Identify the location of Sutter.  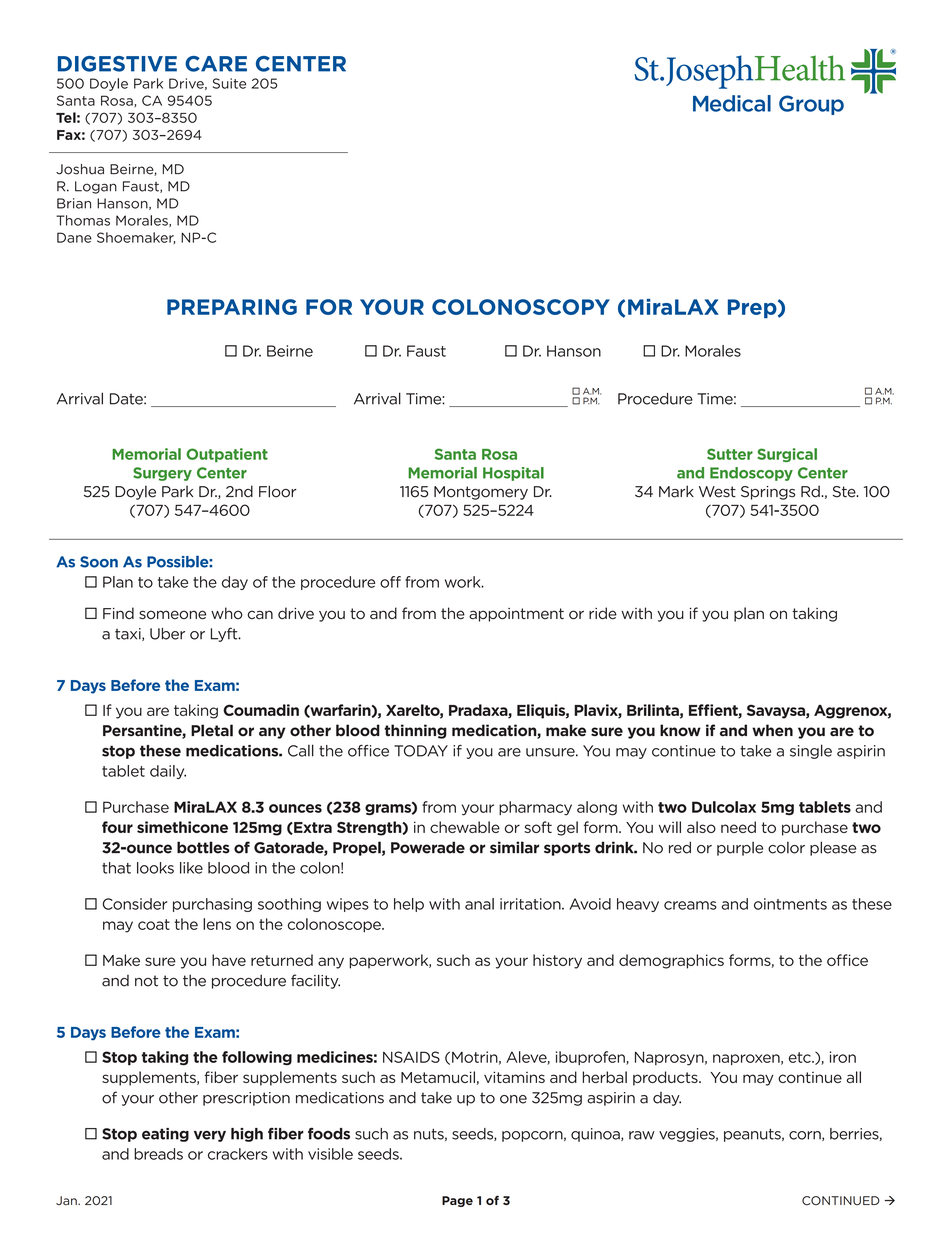
(730, 454).
